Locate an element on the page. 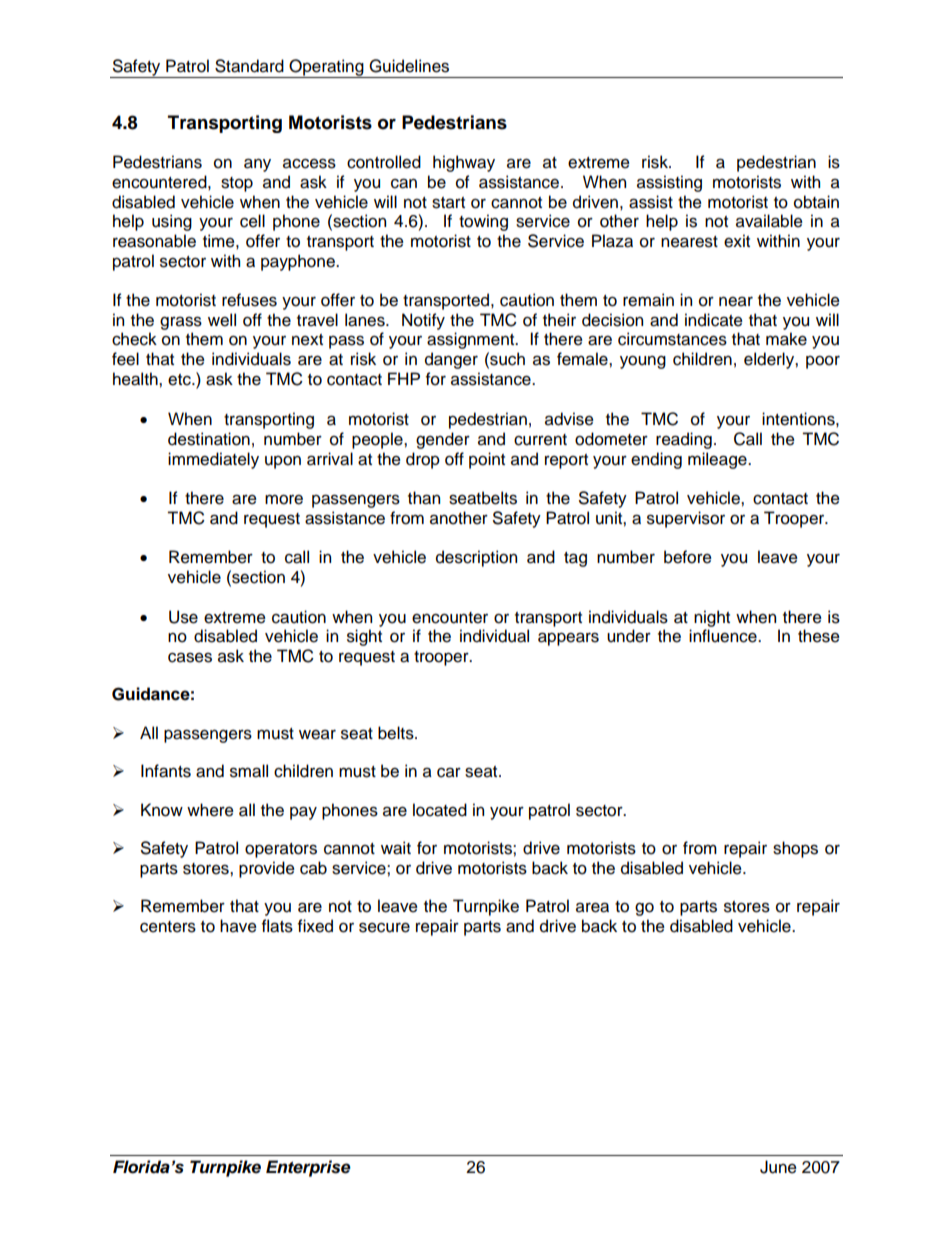 Image resolution: width=952 pixels, height=1233 pixels. June is located at coordinates (778, 1167).
